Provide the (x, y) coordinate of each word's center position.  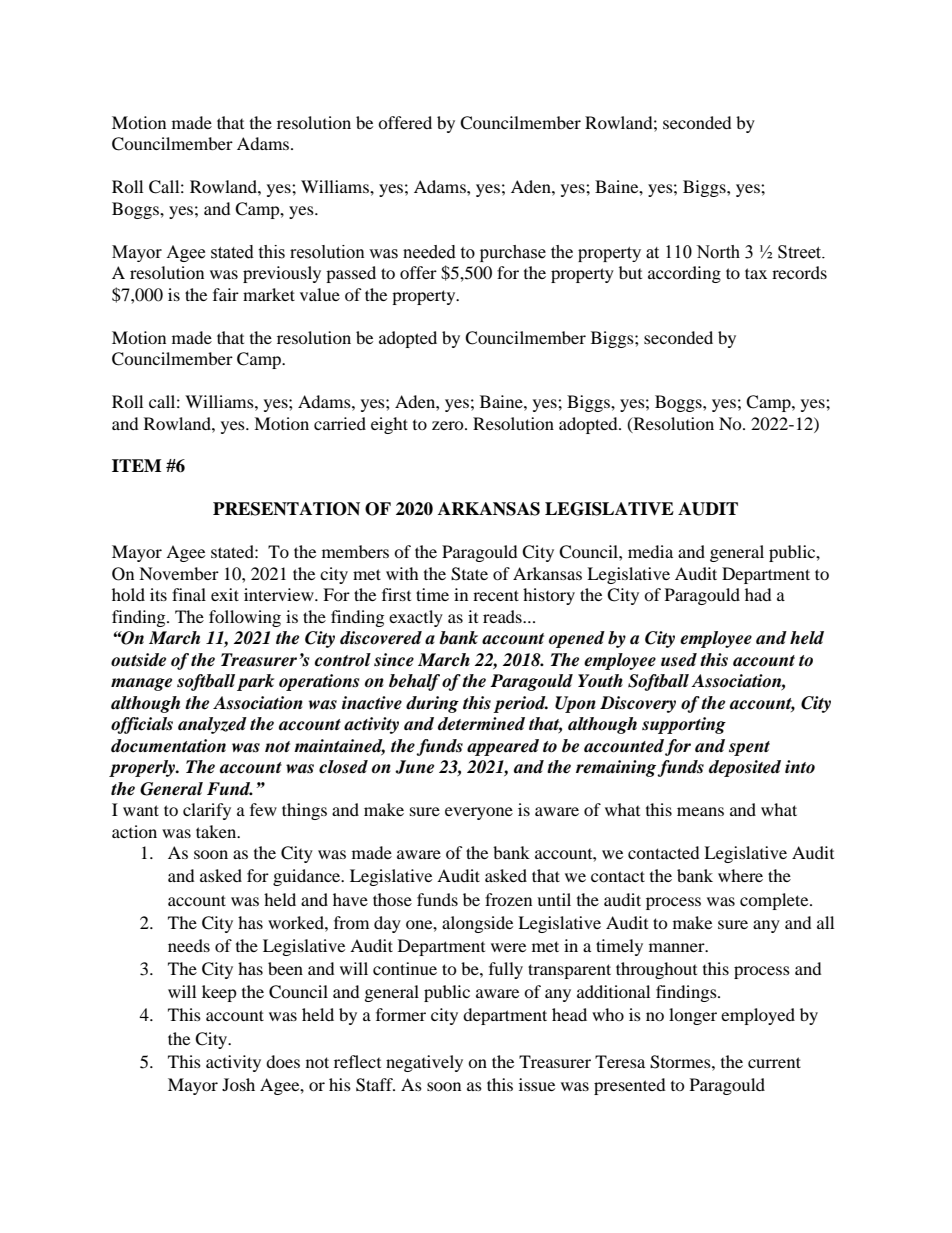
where (740, 875)
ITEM (137, 465)
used (679, 660)
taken (217, 831)
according (684, 274)
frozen (508, 899)
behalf (414, 682)
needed (429, 252)
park (255, 682)
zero (449, 425)
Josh (238, 1084)
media (650, 551)
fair (226, 294)
